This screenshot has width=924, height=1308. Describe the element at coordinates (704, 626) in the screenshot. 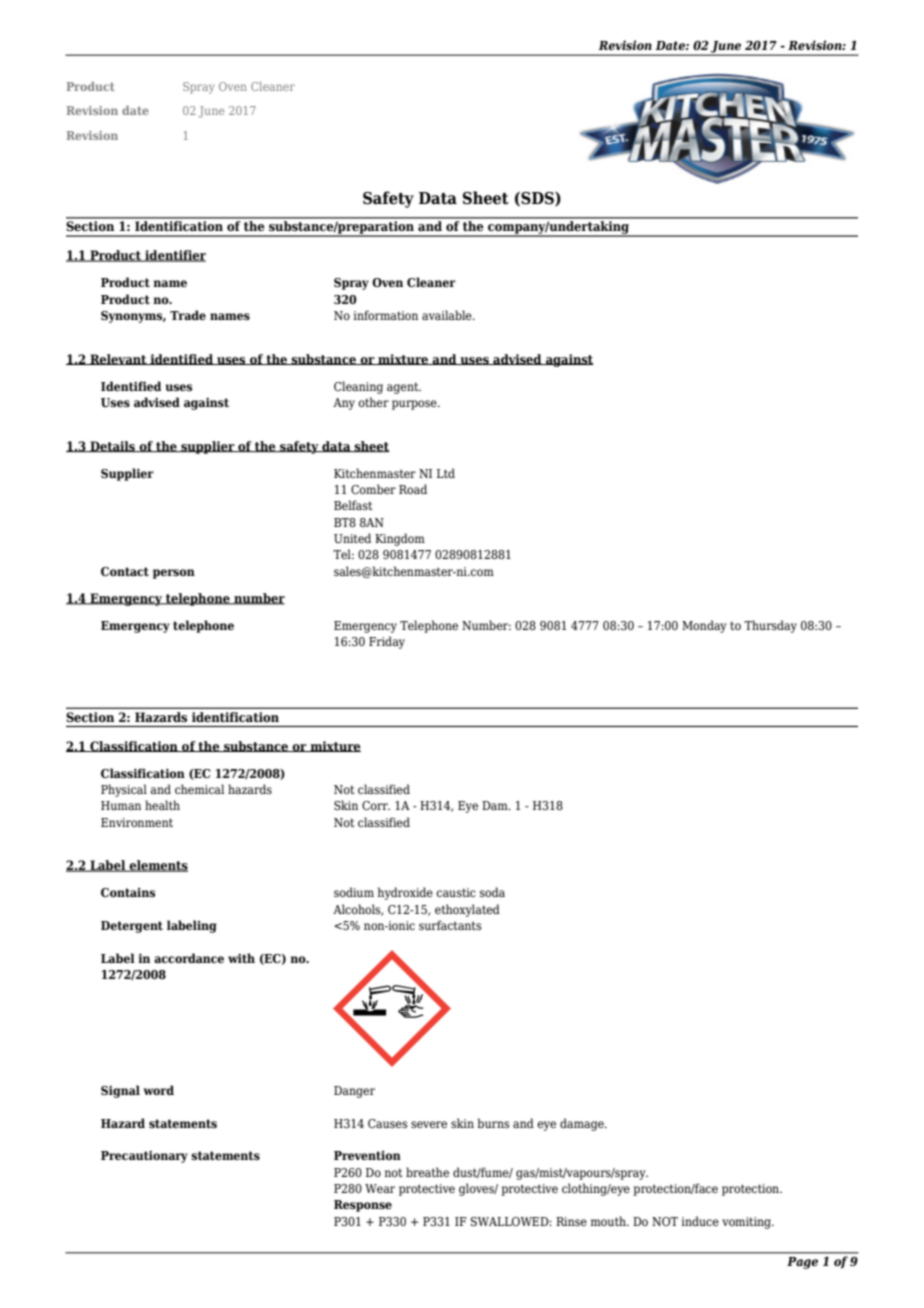

I see `Monday` at that location.
